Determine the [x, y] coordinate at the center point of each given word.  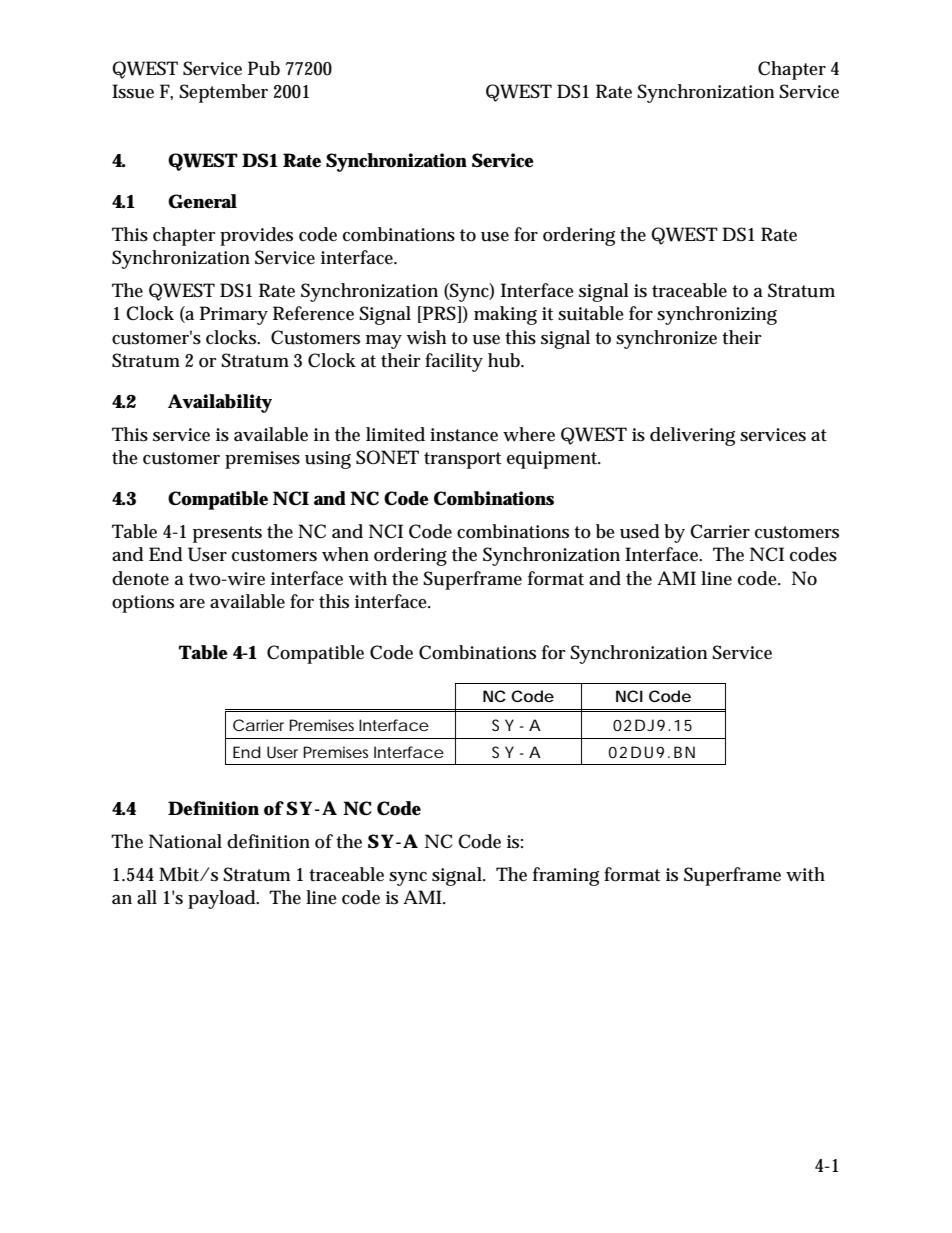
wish [426, 337]
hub [506, 360]
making [505, 315]
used [639, 531]
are [192, 603]
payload [223, 899]
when [345, 554]
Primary [234, 315]
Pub [264, 68]
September [223, 93]
